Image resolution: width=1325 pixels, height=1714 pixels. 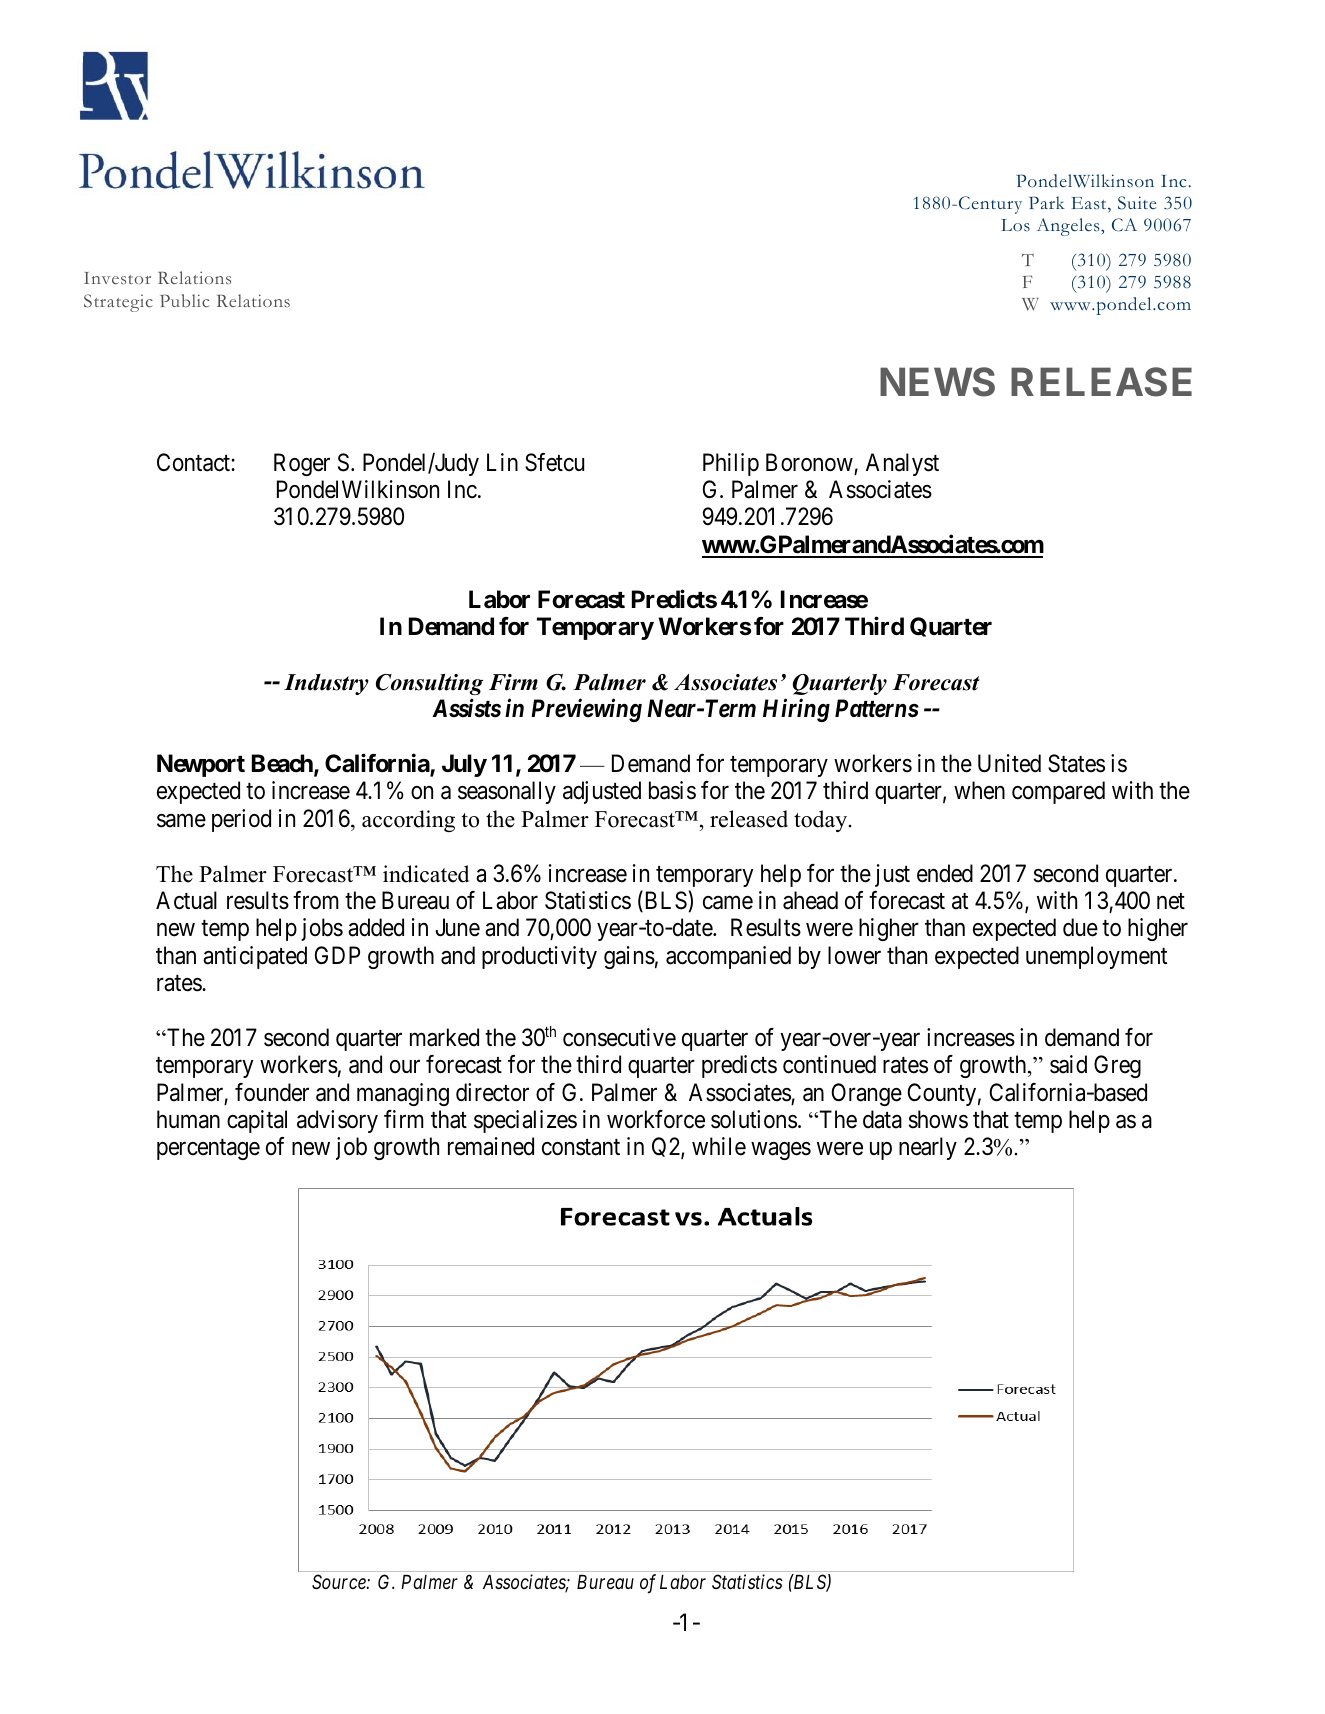 I want to click on compared, so click(x=1058, y=792).
